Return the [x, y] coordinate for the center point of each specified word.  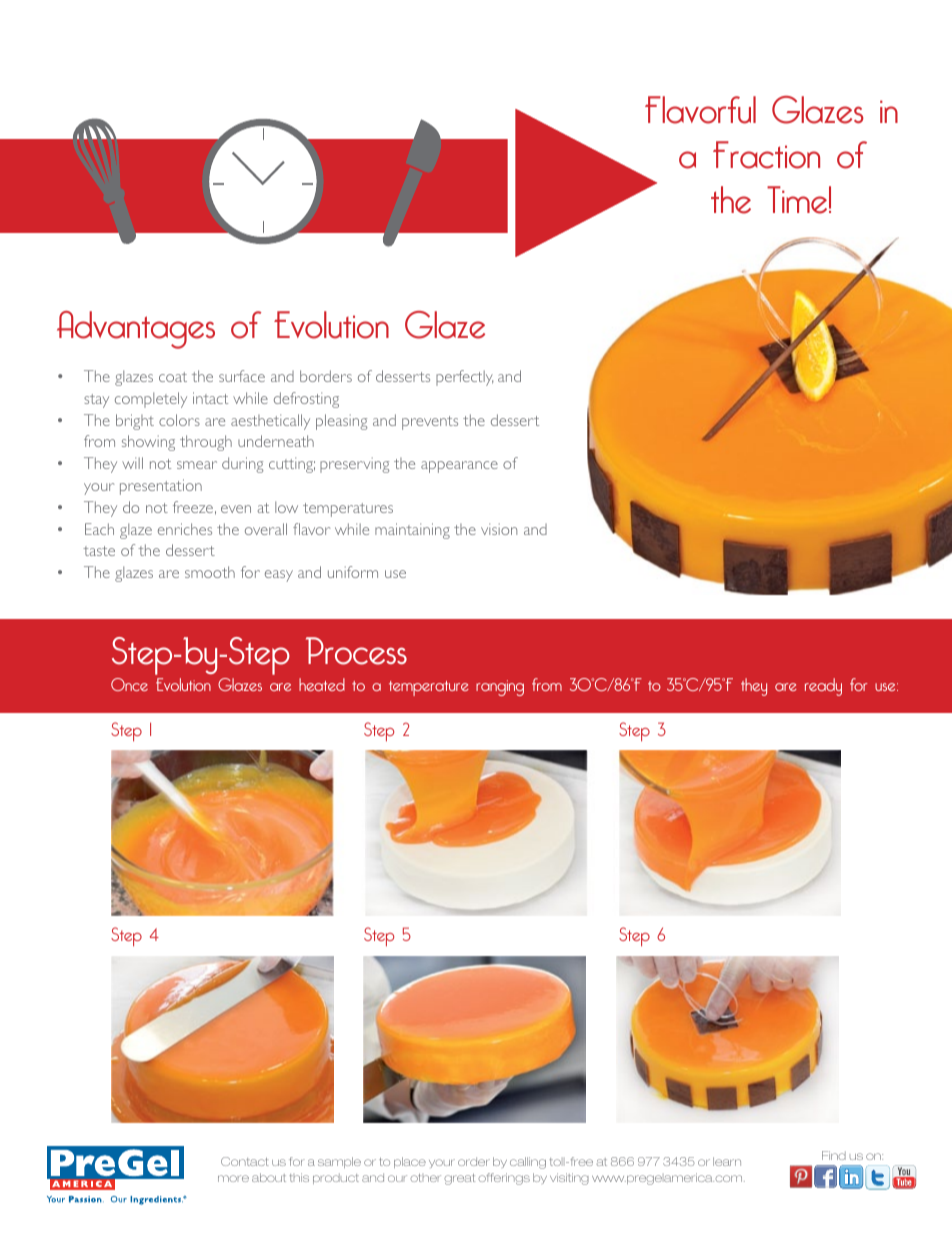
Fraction [766, 155]
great [459, 1179]
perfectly [464, 378]
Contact [245, 1161]
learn [727, 1161]
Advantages [136, 330]
